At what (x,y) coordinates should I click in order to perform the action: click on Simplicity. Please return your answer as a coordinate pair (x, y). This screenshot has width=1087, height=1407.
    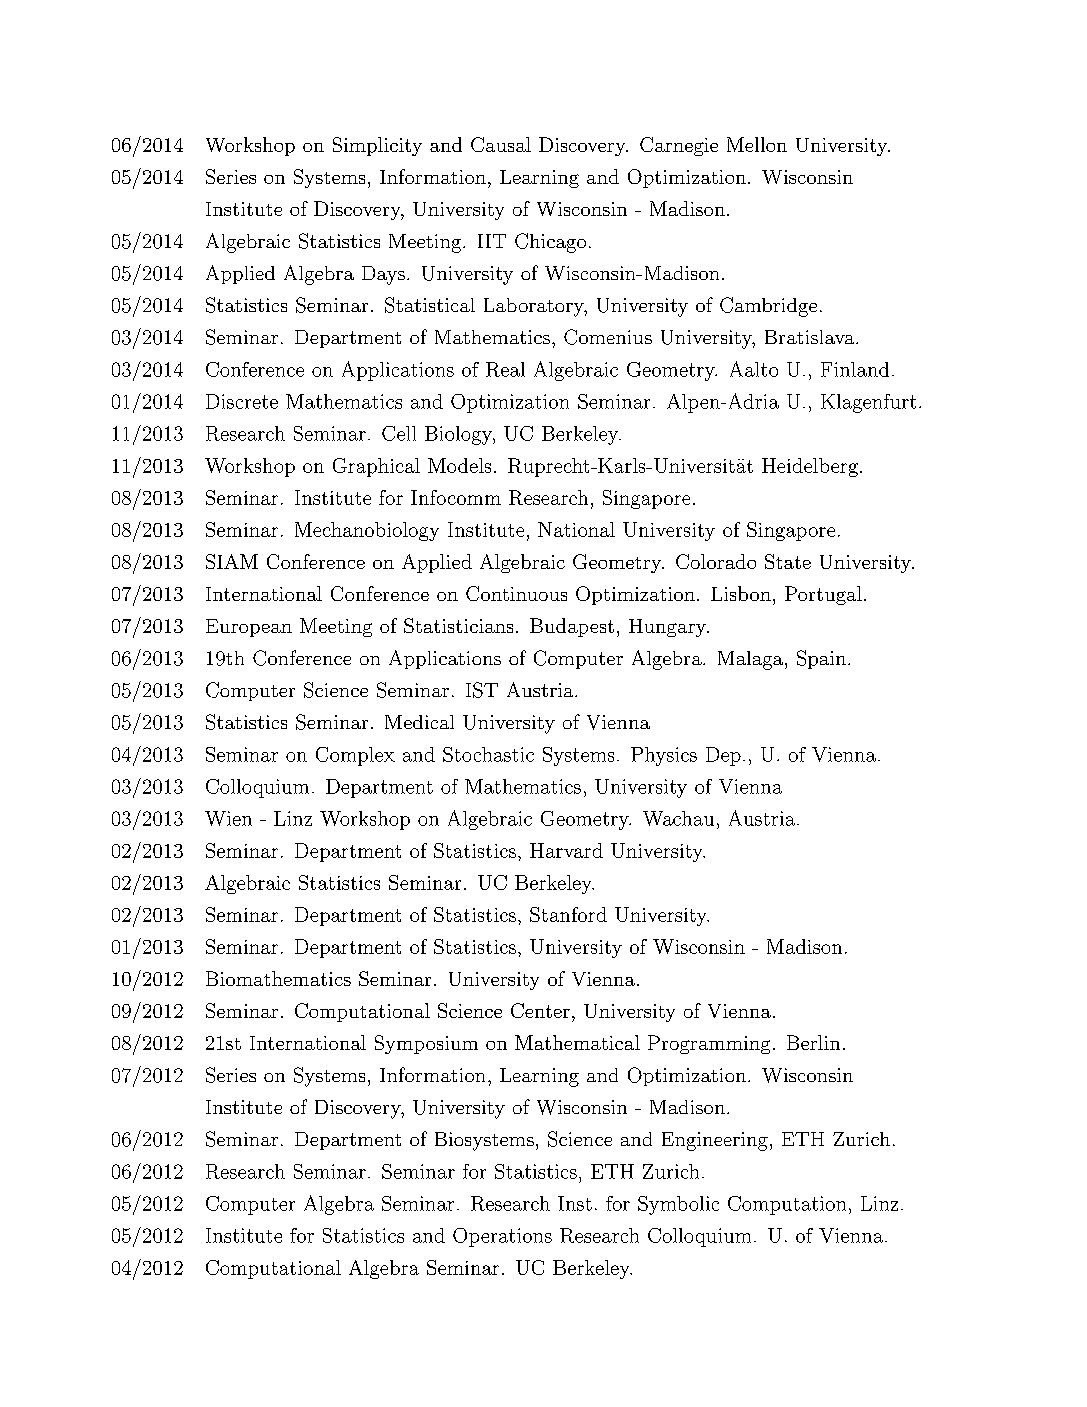
    Looking at the image, I should click on (377, 146).
